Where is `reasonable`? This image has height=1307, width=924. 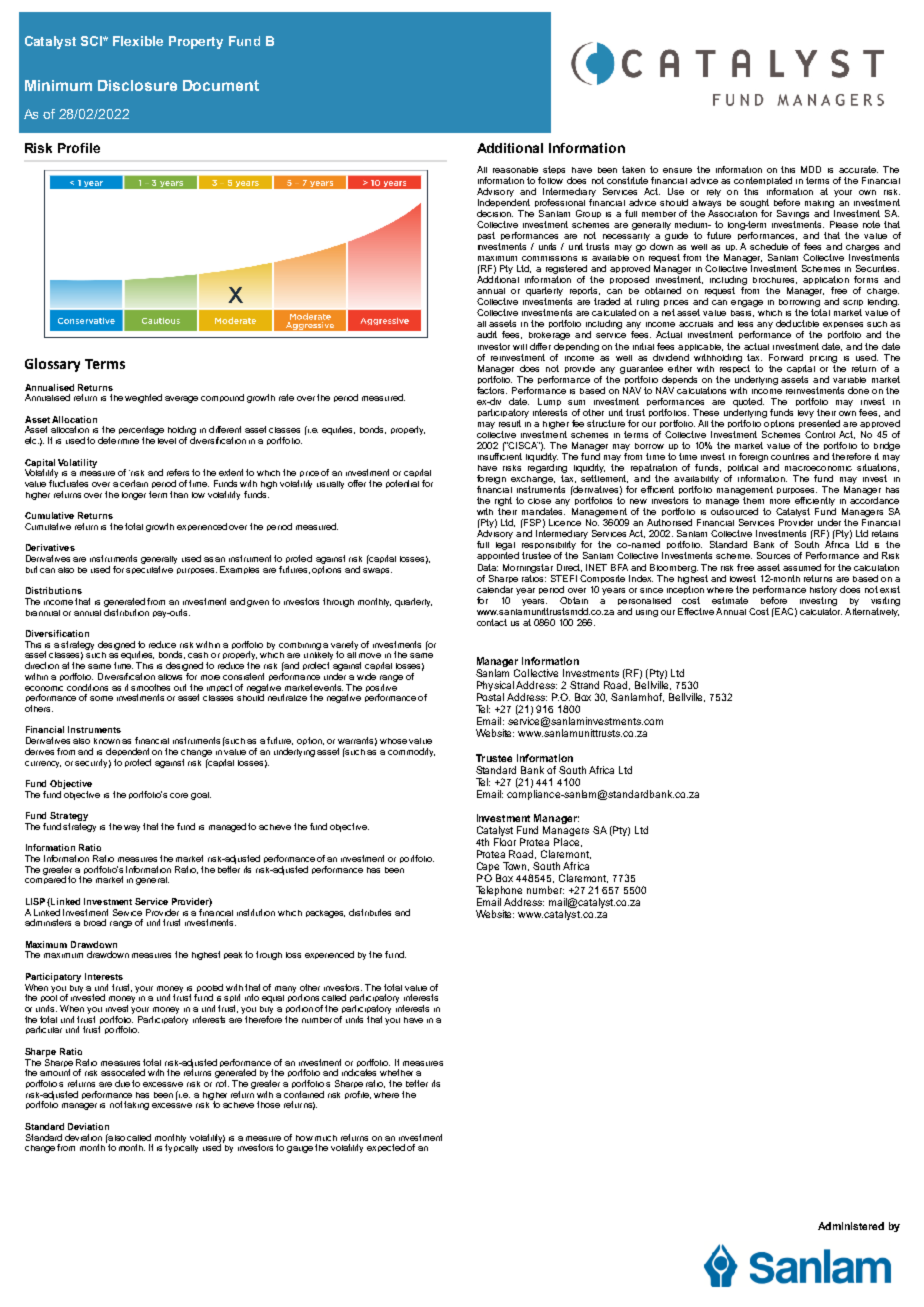 reasonable is located at coordinates (515, 170).
